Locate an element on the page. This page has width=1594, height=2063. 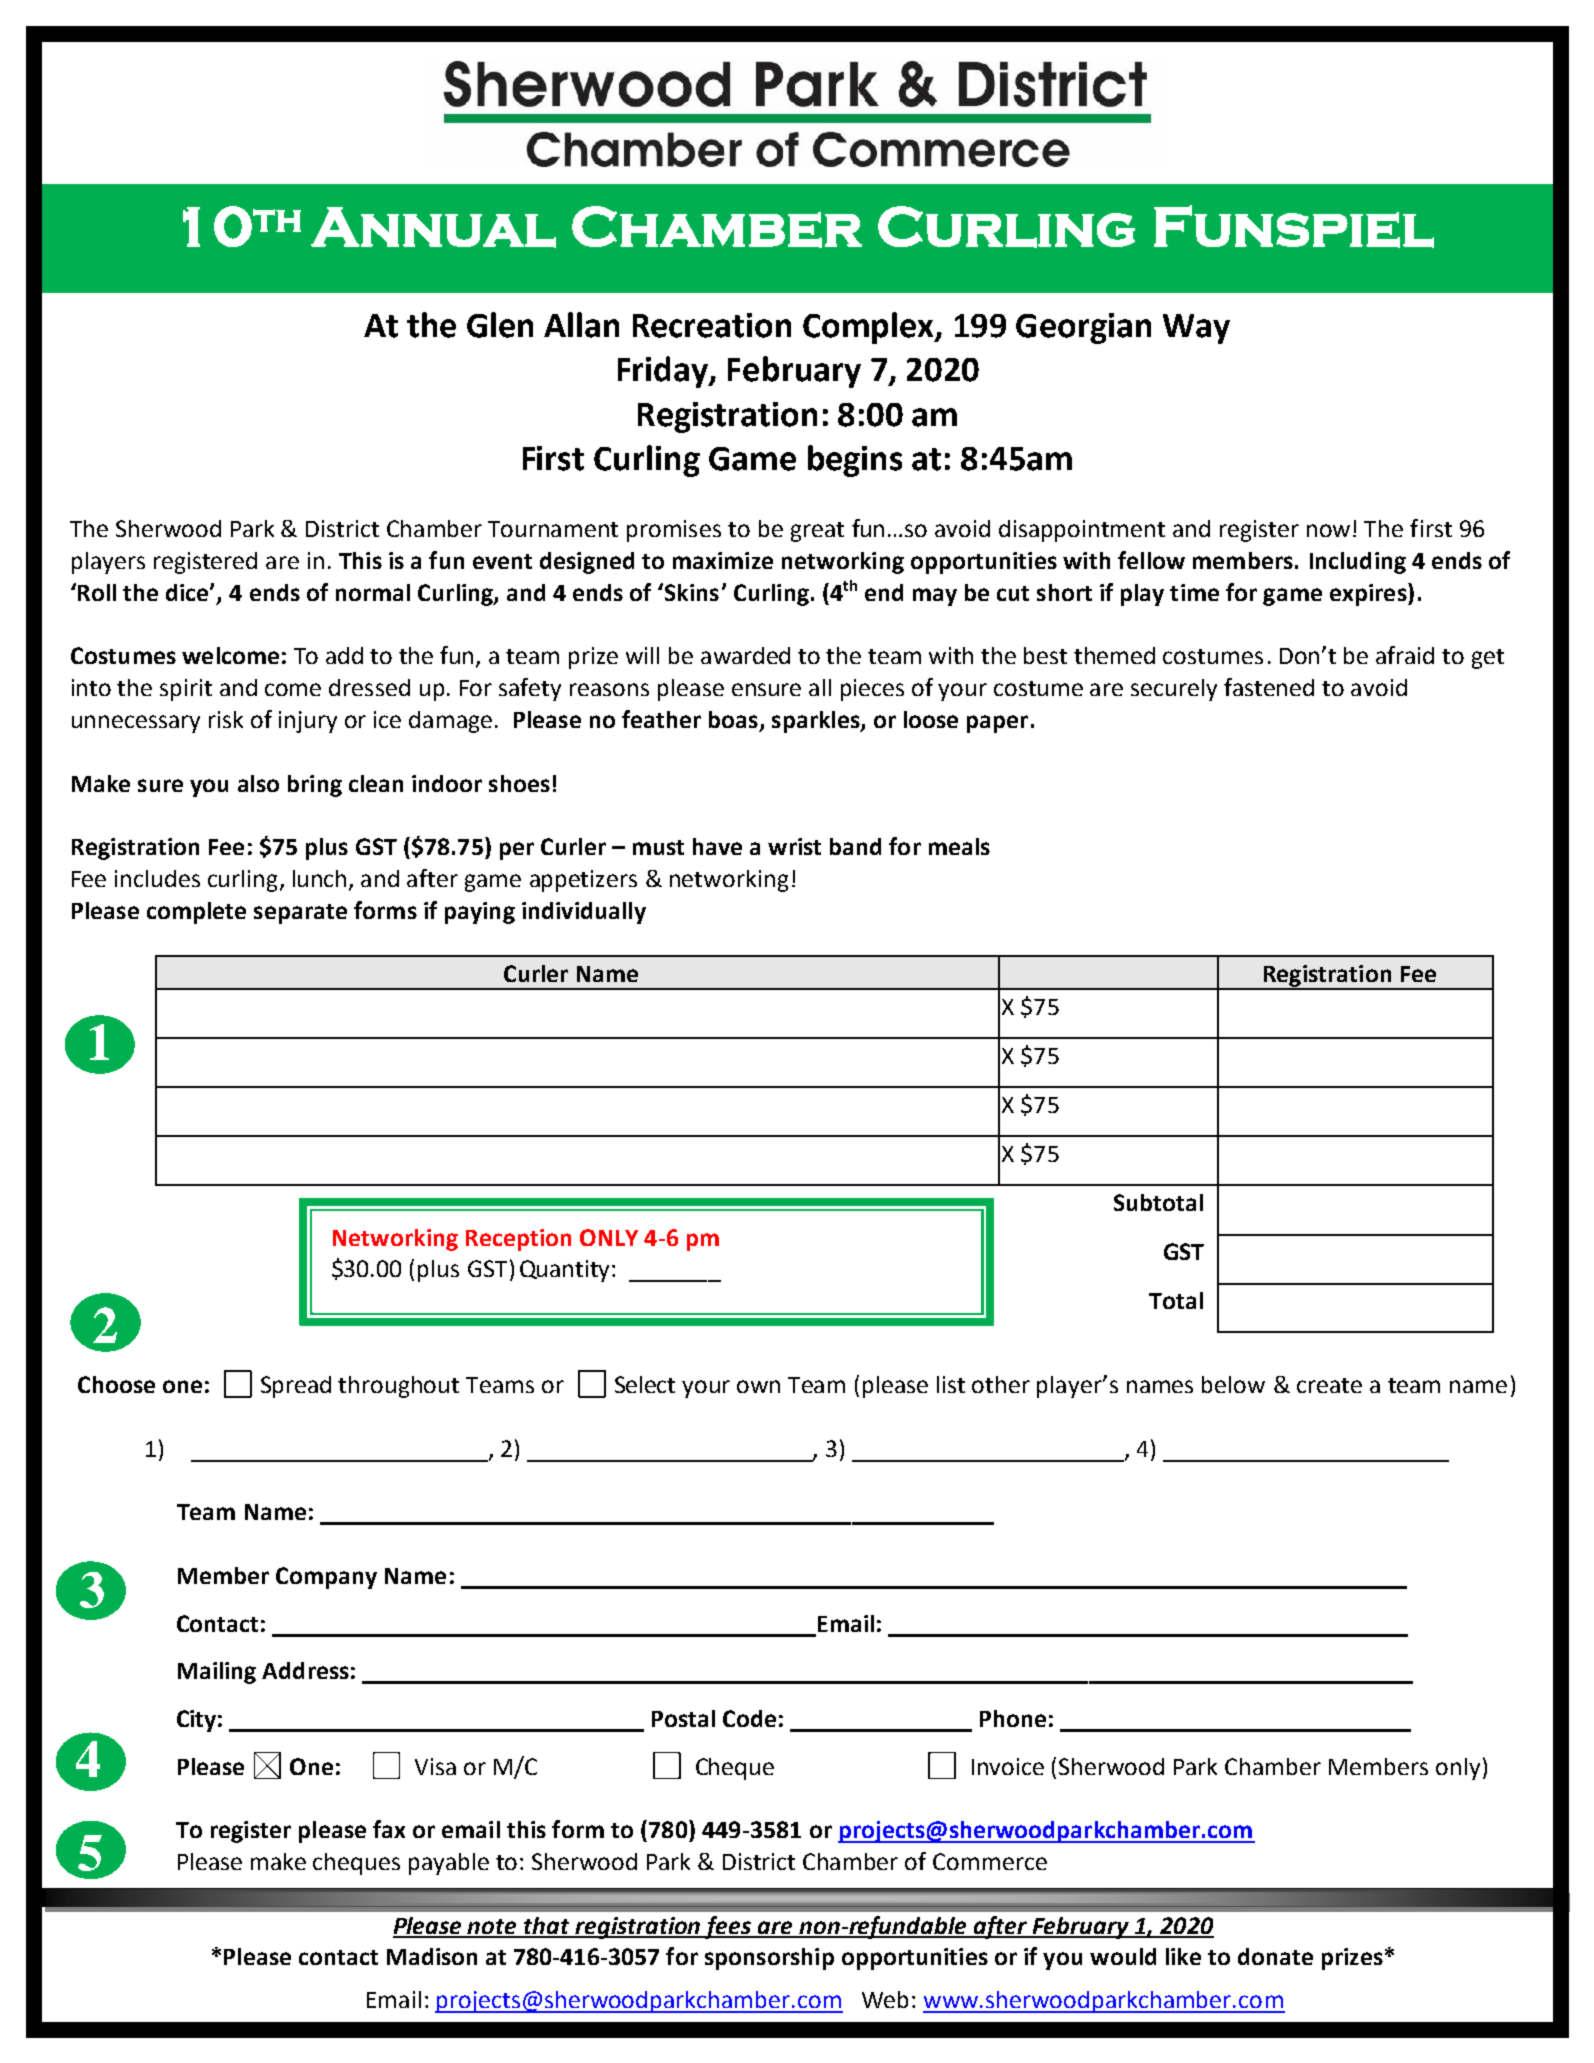
separate is located at coordinates (300, 914).
